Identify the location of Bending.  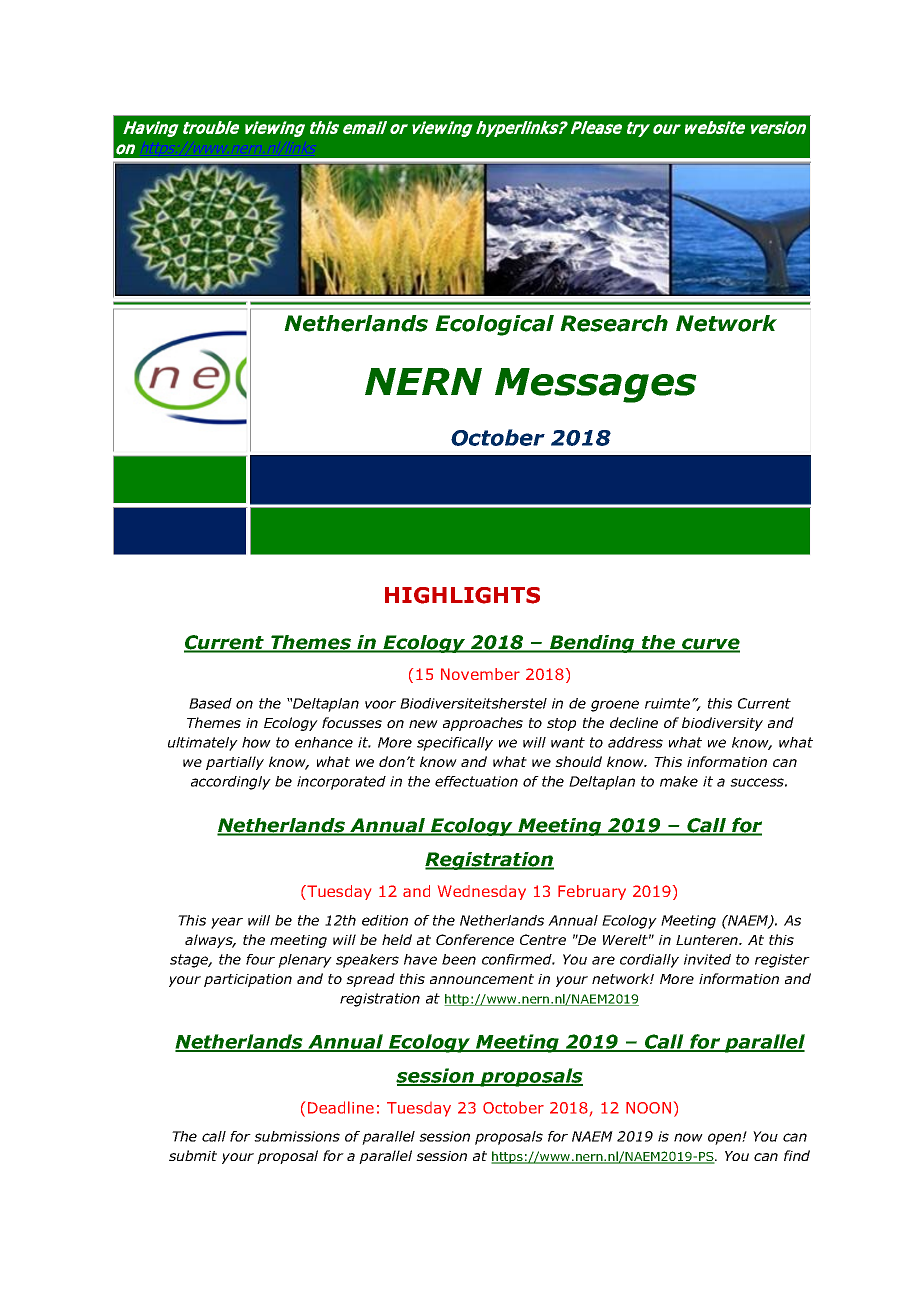
(592, 644).
